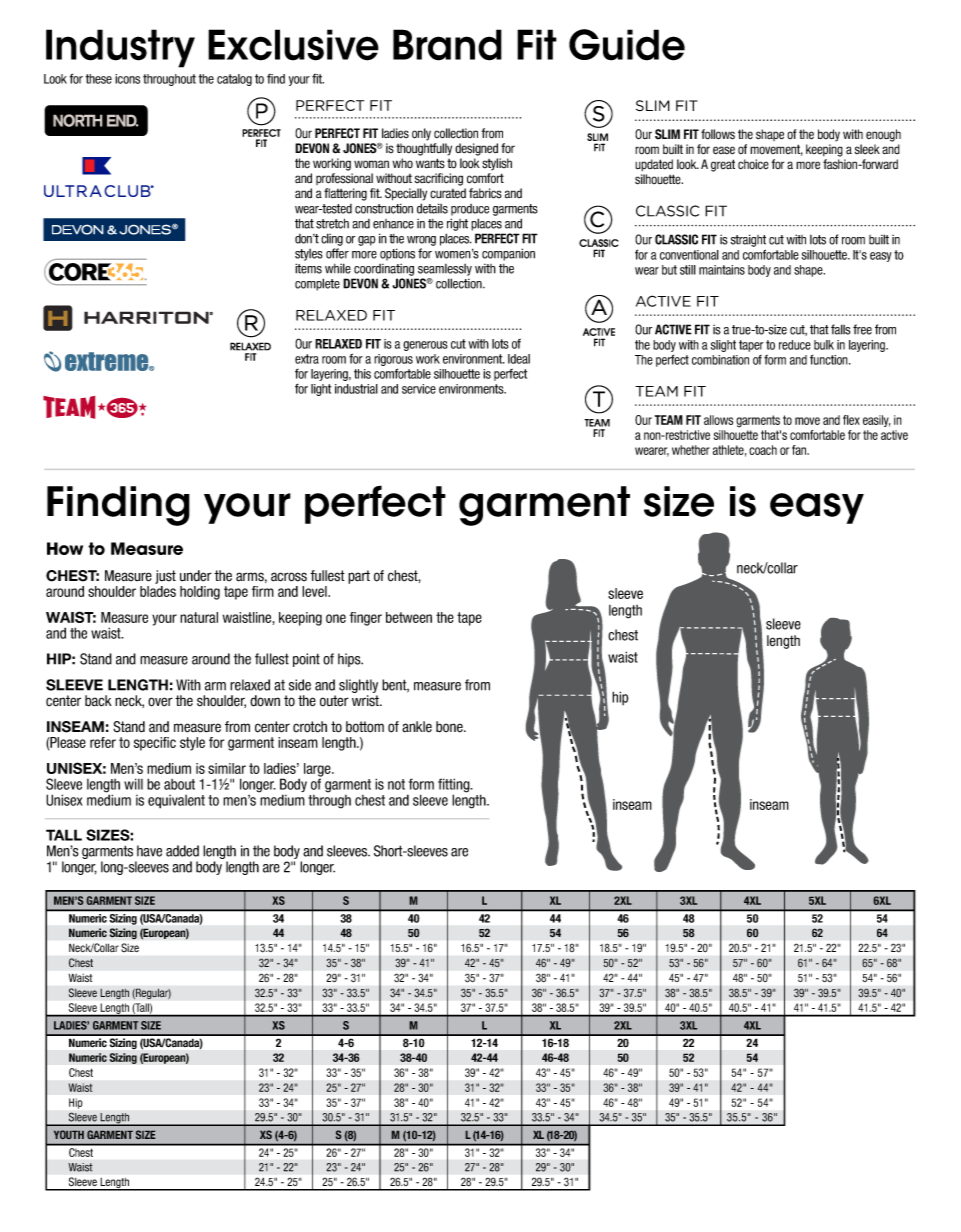 This page has height=1232, width=961. I want to click on YOUTH, so click(69, 1134).
